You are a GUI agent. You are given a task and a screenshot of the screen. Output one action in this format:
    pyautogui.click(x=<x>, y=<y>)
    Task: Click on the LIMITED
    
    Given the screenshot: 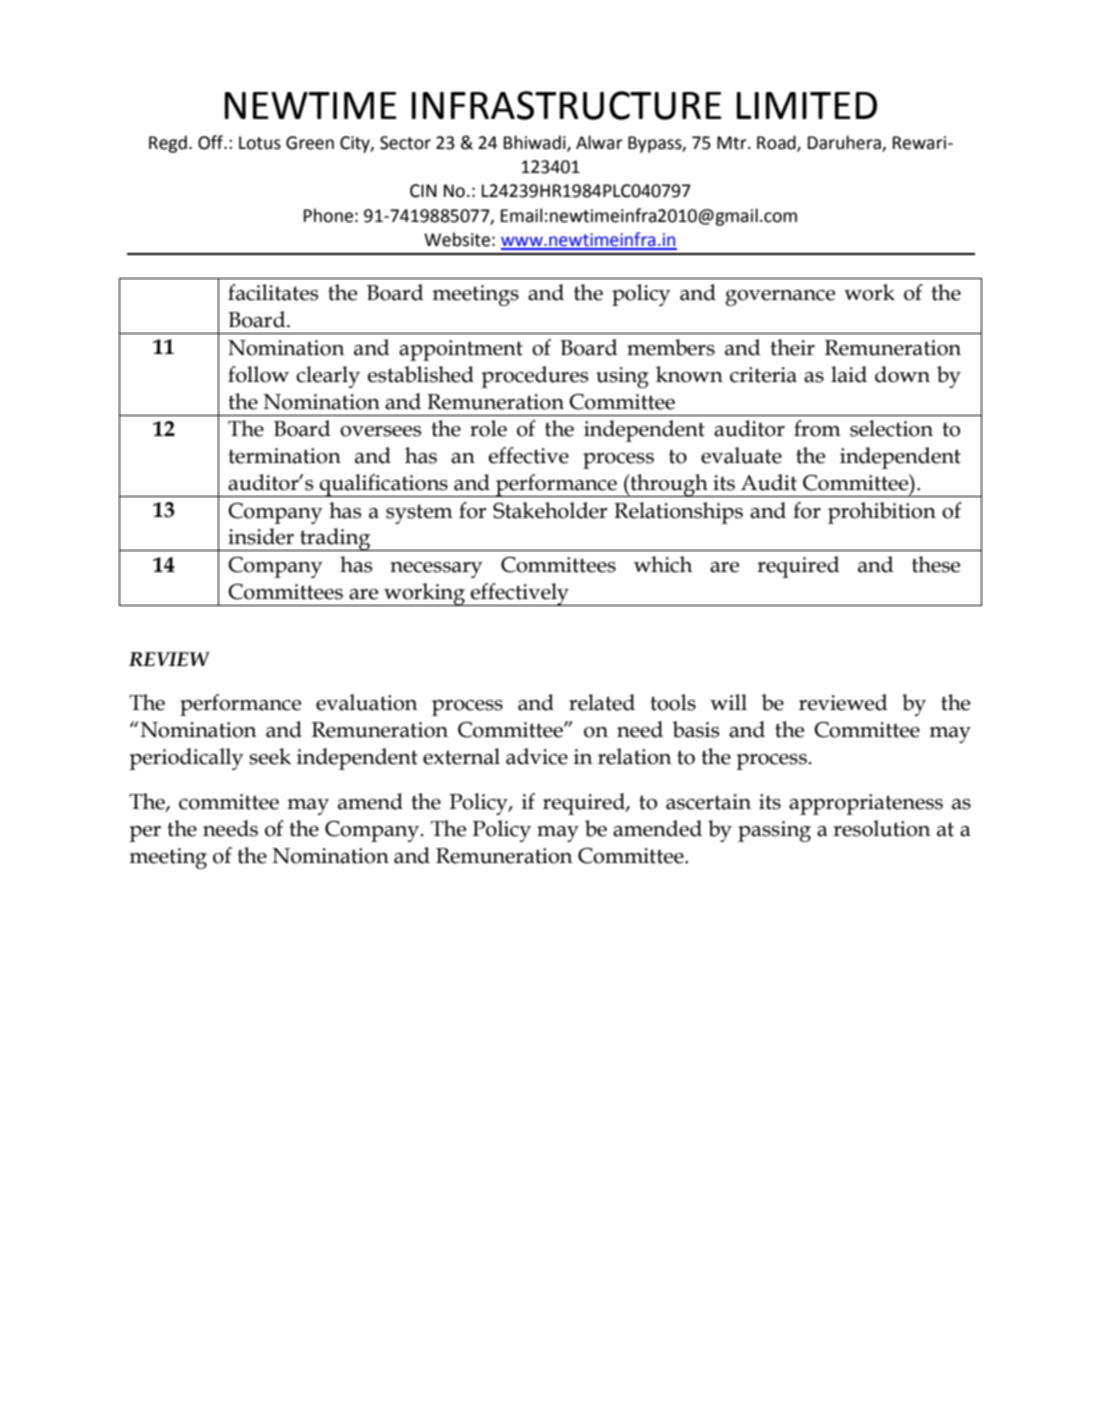 What is the action you would take?
    pyautogui.click(x=807, y=105)
